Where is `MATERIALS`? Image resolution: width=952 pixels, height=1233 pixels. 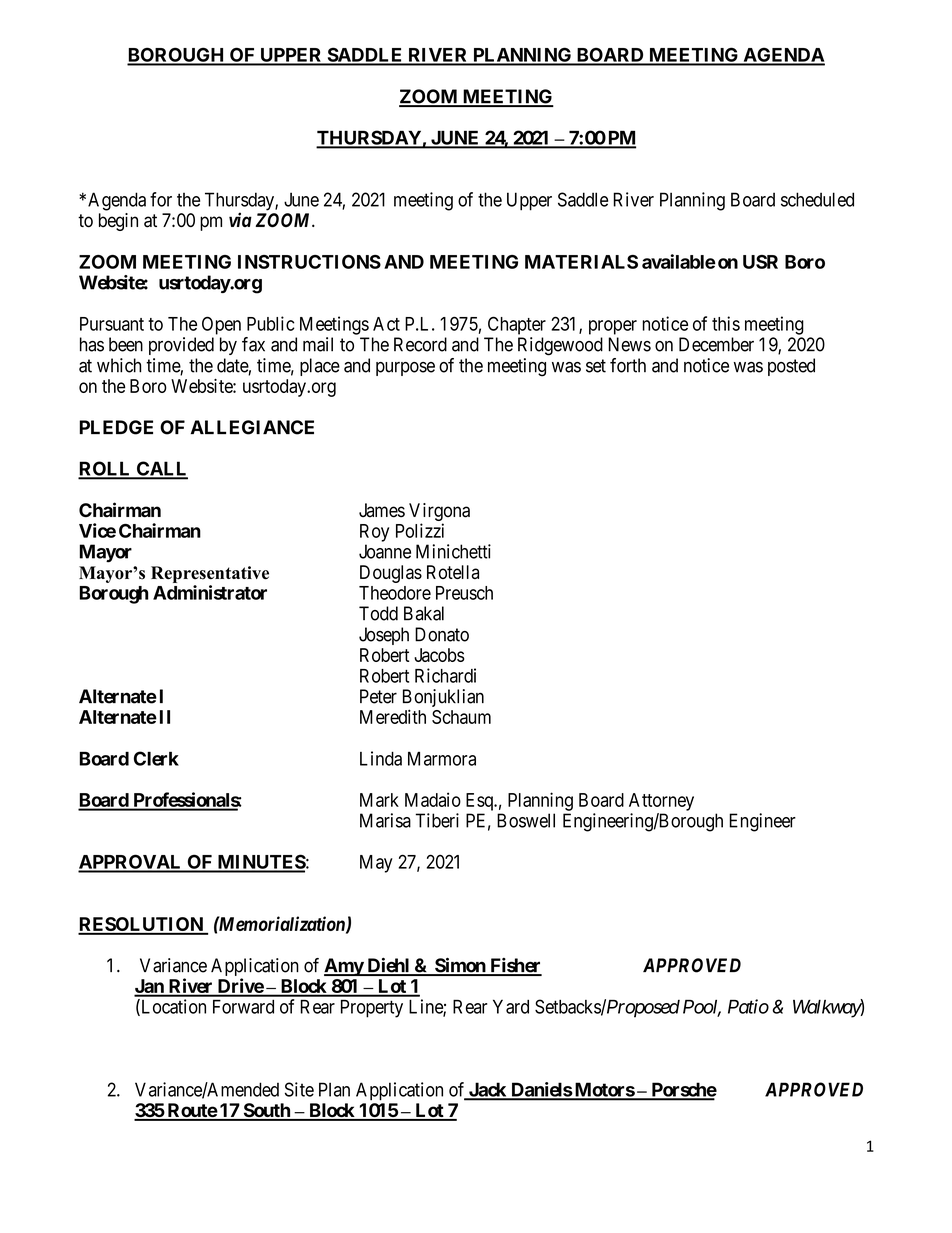
MATERIALS is located at coordinates (581, 262).
